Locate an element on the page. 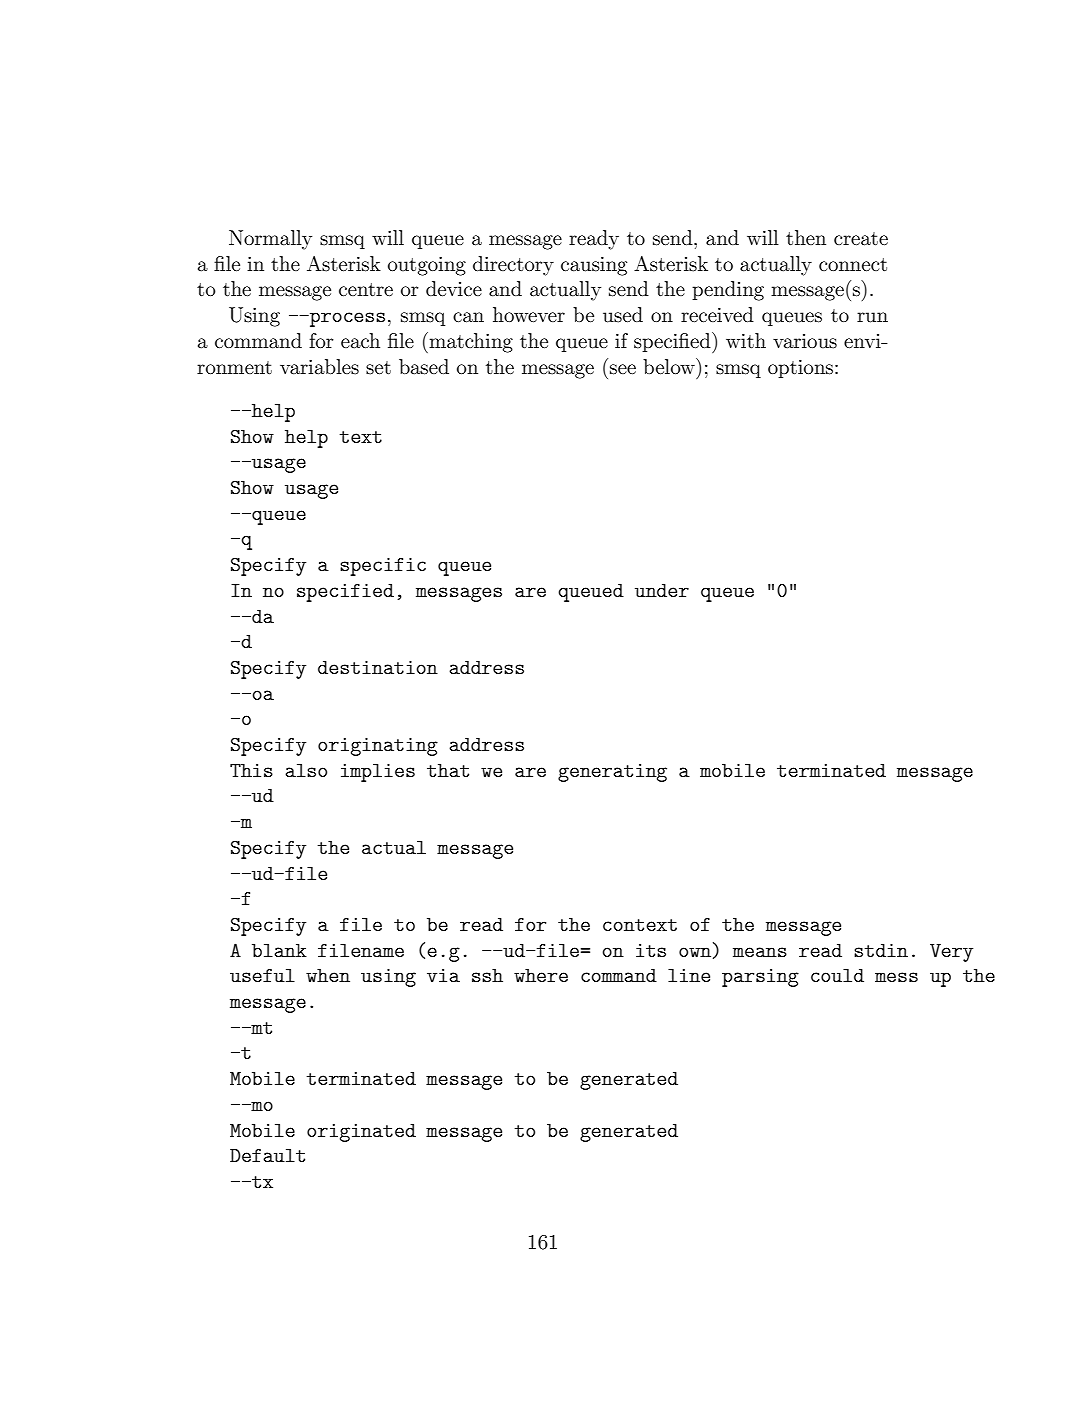 The height and width of the page is (1409, 1089). its is located at coordinates (651, 950).
